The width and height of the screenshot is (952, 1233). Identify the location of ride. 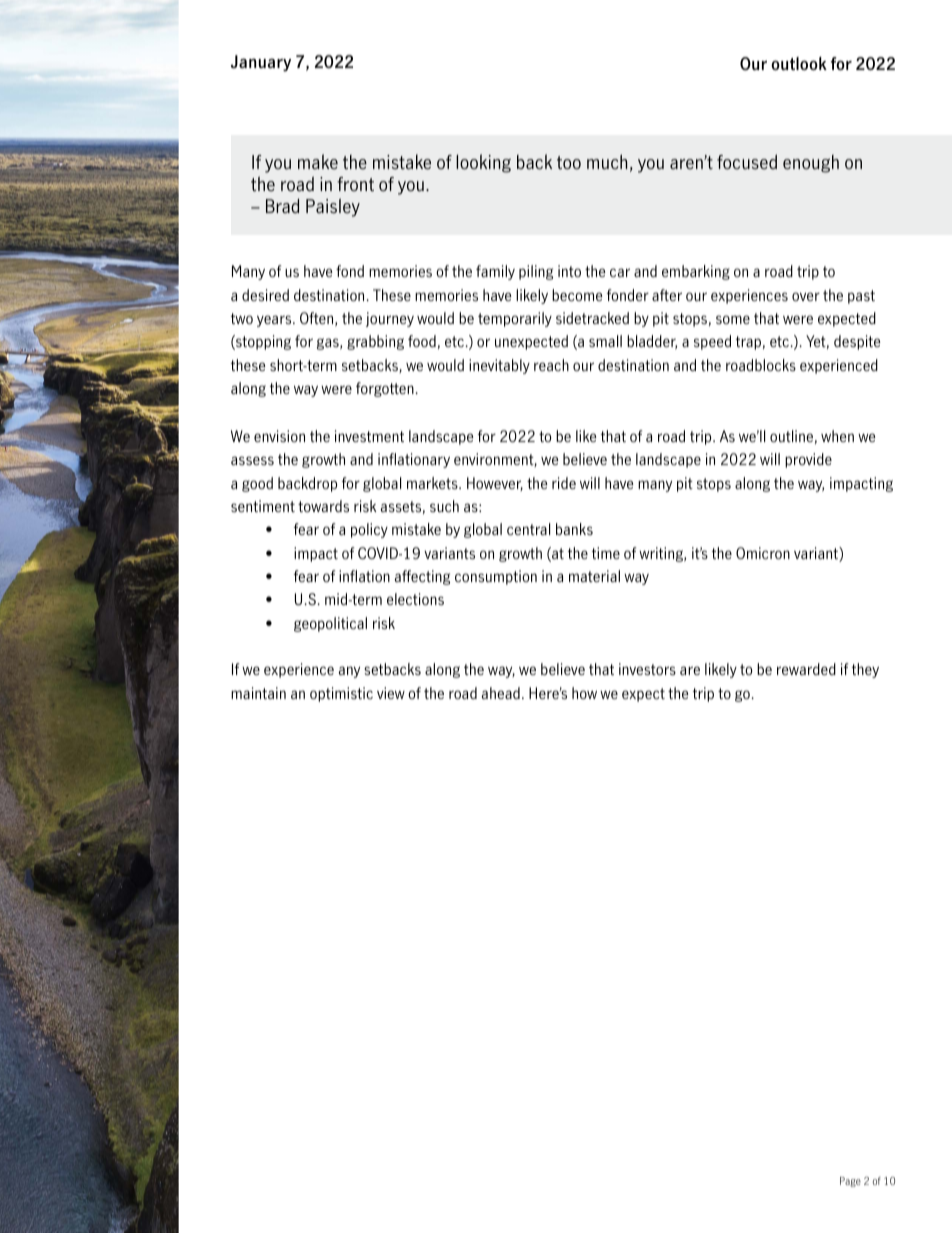
(564, 483).
